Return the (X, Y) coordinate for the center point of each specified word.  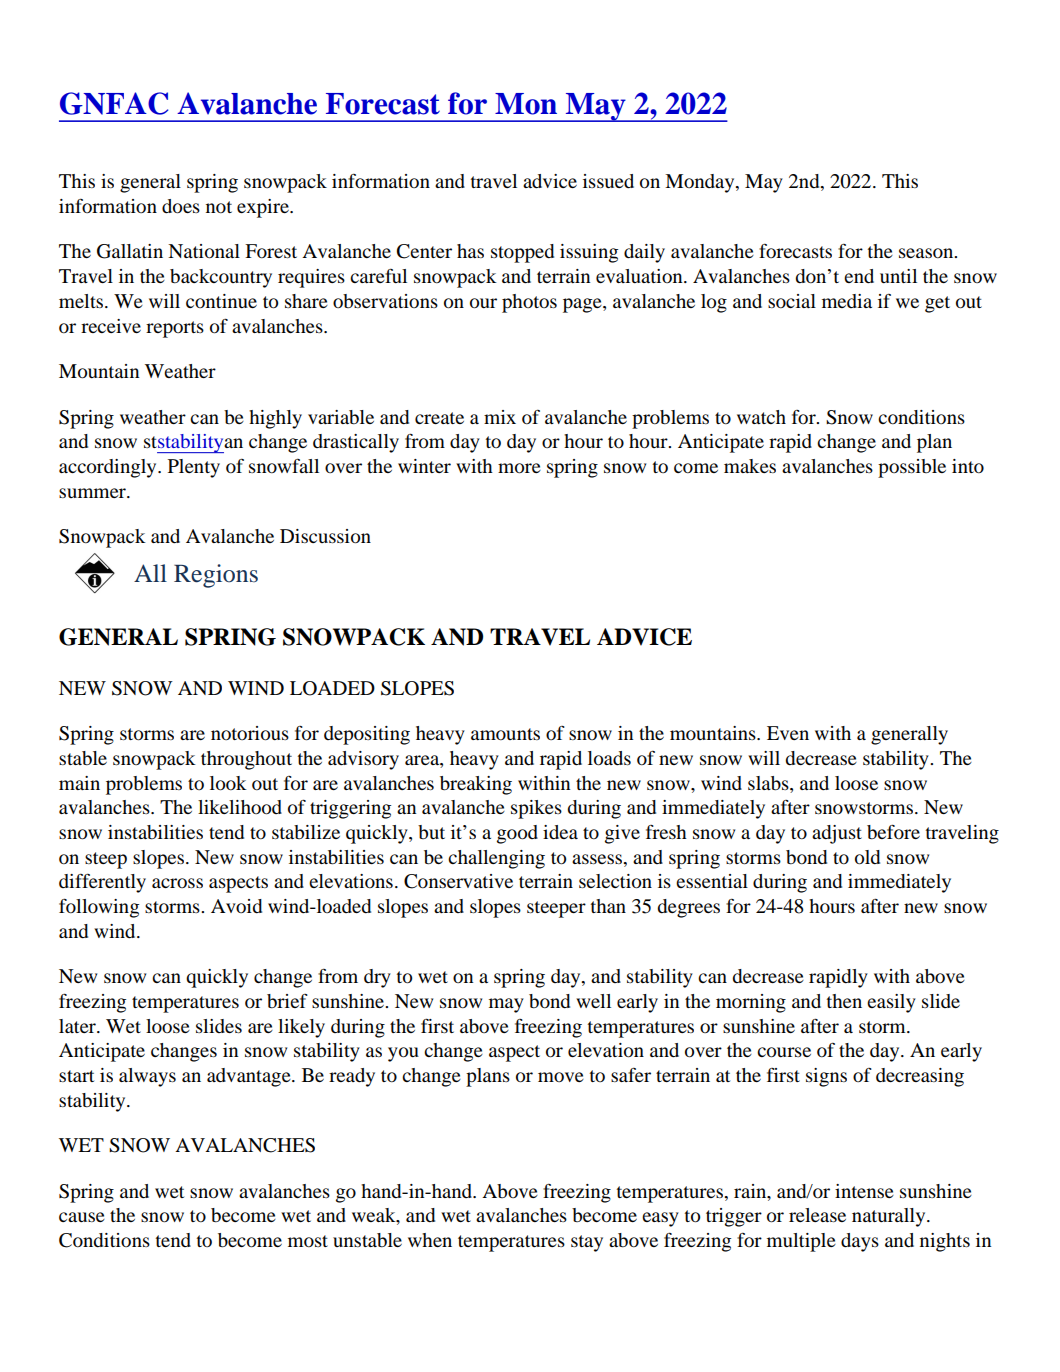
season (927, 253)
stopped (522, 253)
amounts (505, 734)
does (181, 206)
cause (82, 1217)
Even (788, 733)
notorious (250, 733)
